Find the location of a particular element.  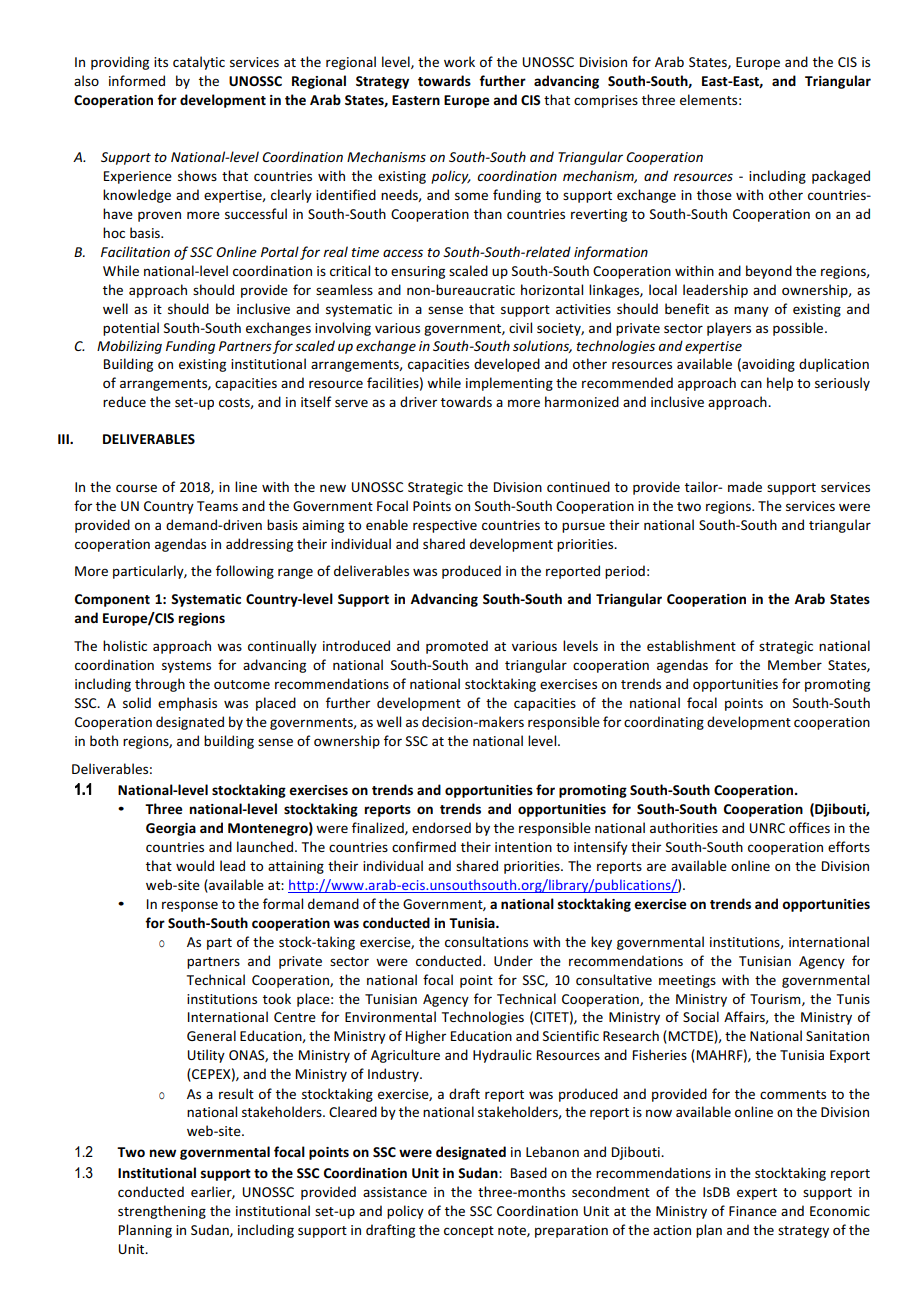

Georgia is located at coordinates (171, 829).
